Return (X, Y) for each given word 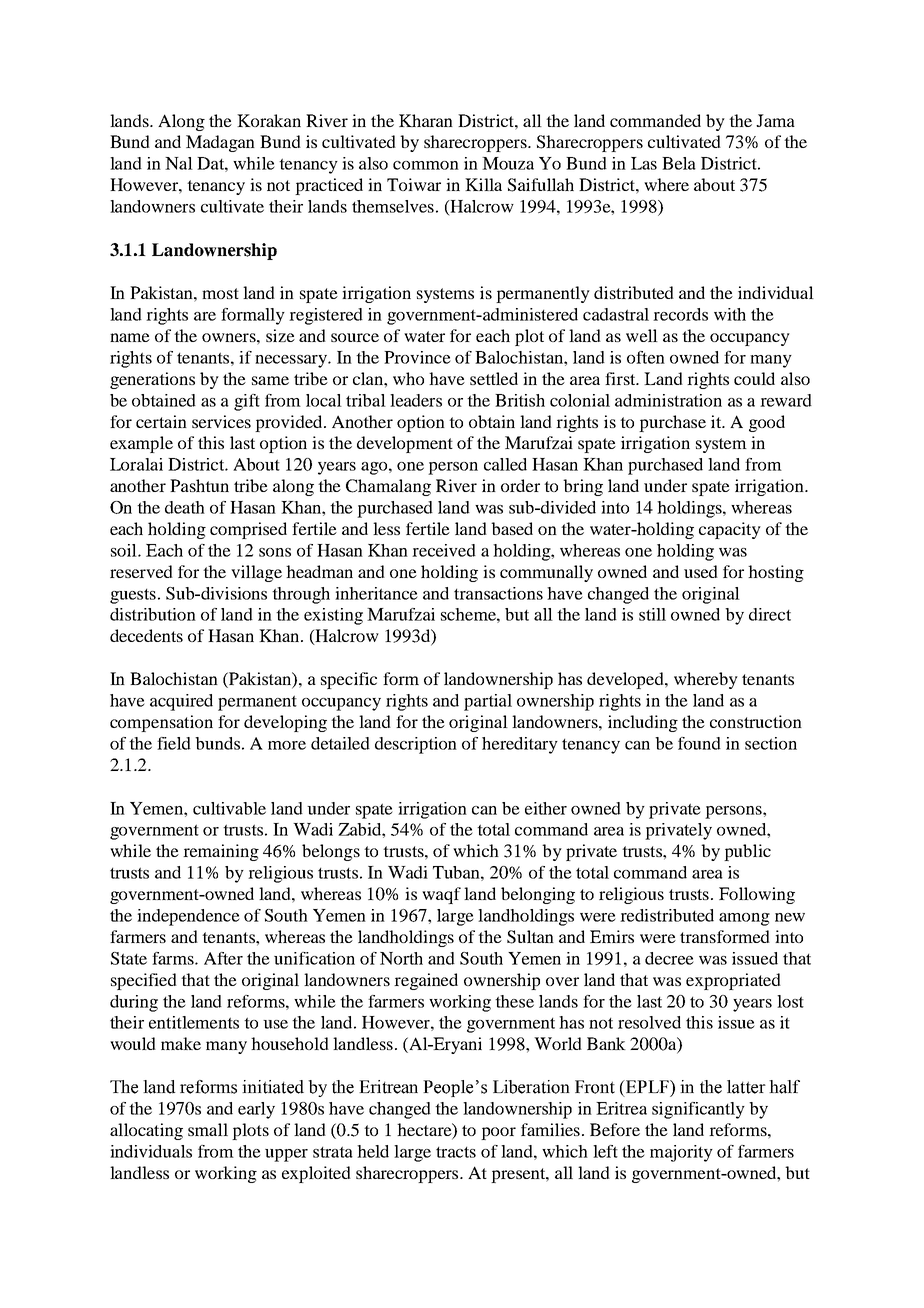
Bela (679, 163)
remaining (221, 852)
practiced (329, 186)
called (505, 464)
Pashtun (199, 485)
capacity (730, 530)
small (208, 1129)
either (546, 808)
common (426, 165)
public (747, 852)
